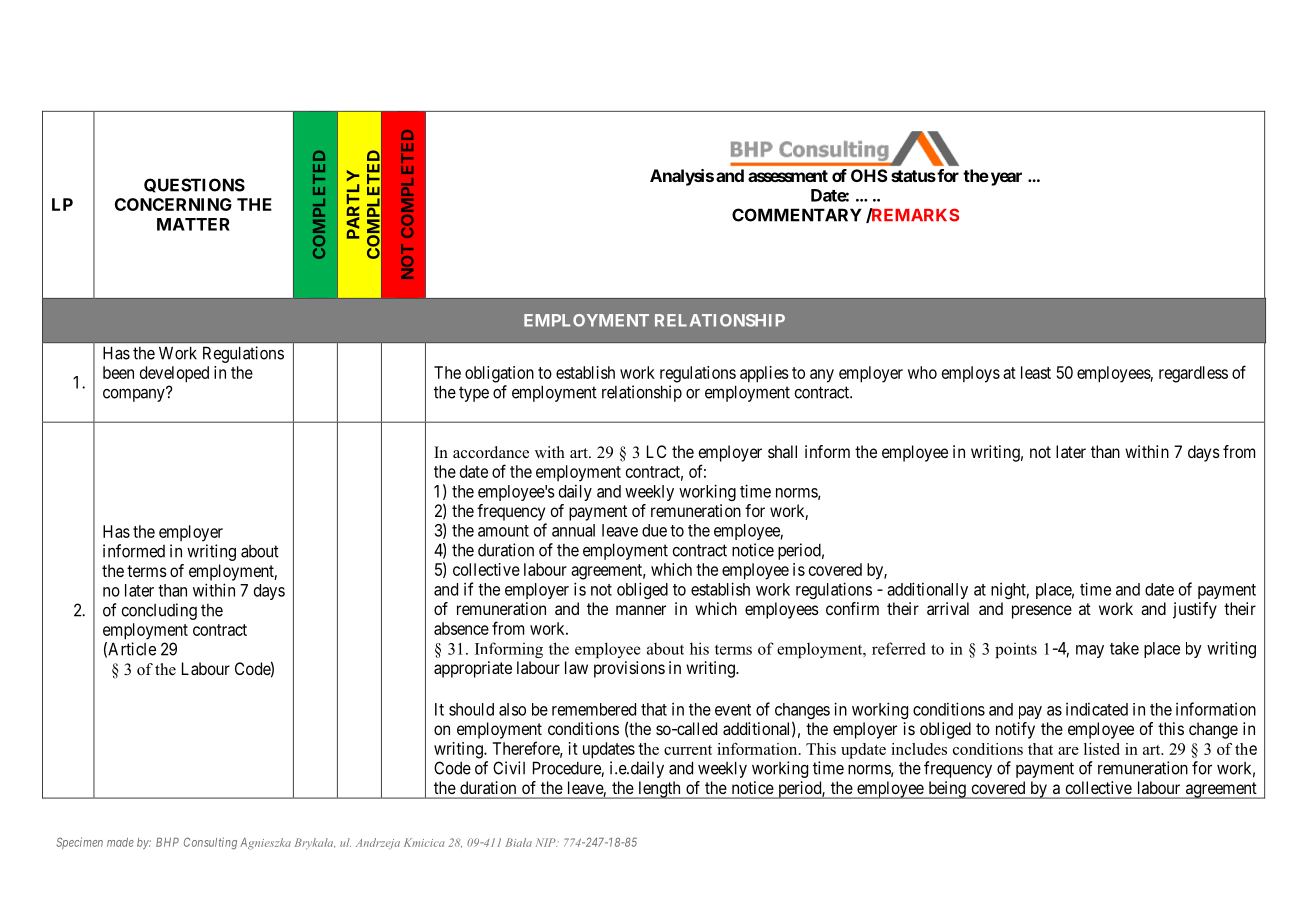 The width and height of the image is (1308, 924). What do you see at coordinates (194, 185) in the image?
I see `QUESTIONS` at bounding box center [194, 185].
